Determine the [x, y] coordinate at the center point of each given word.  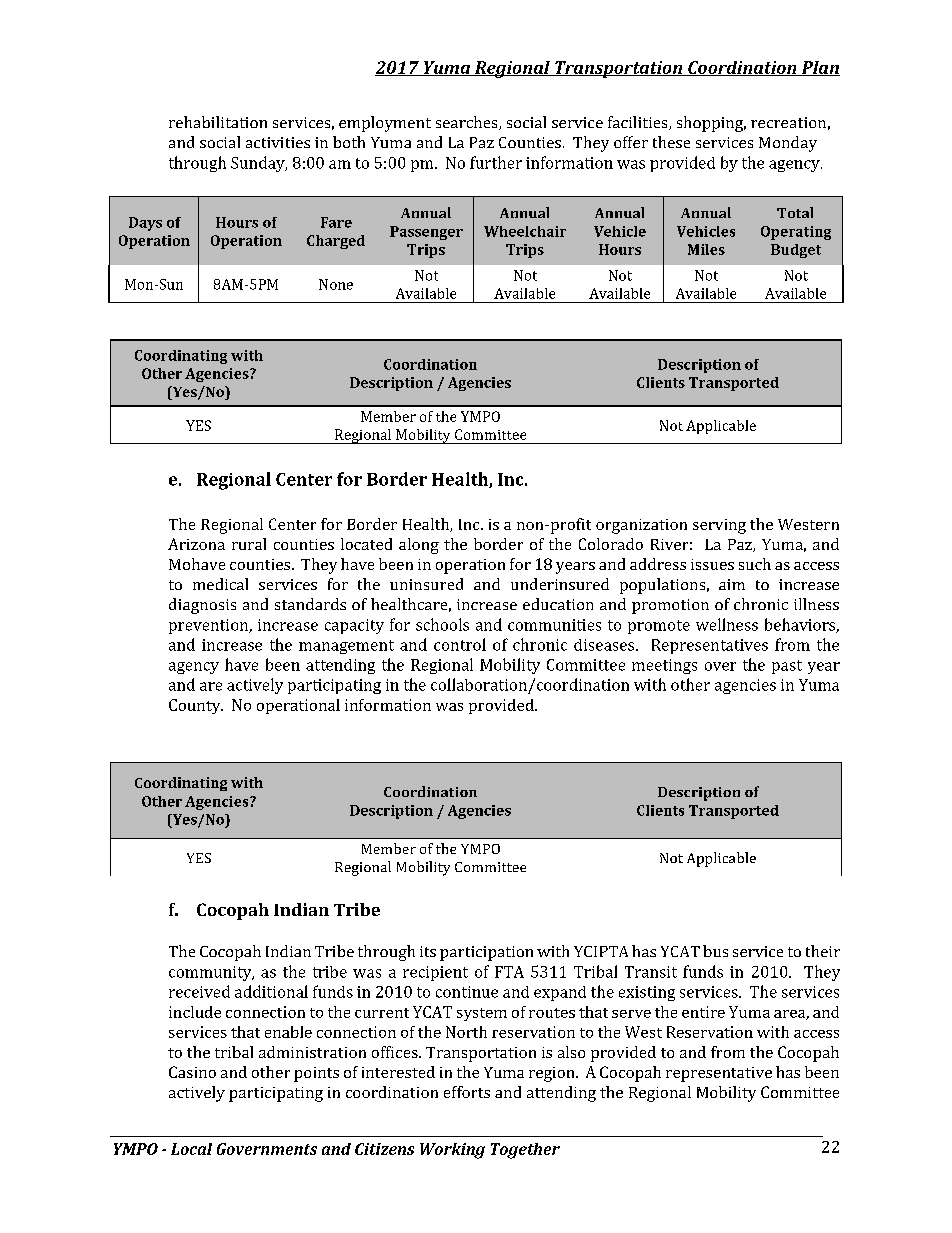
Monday [788, 144]
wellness [727, 624]
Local [191, 1149]
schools [442, 624]
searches [468, 123]
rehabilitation [218, 122]
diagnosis [202, 606]
